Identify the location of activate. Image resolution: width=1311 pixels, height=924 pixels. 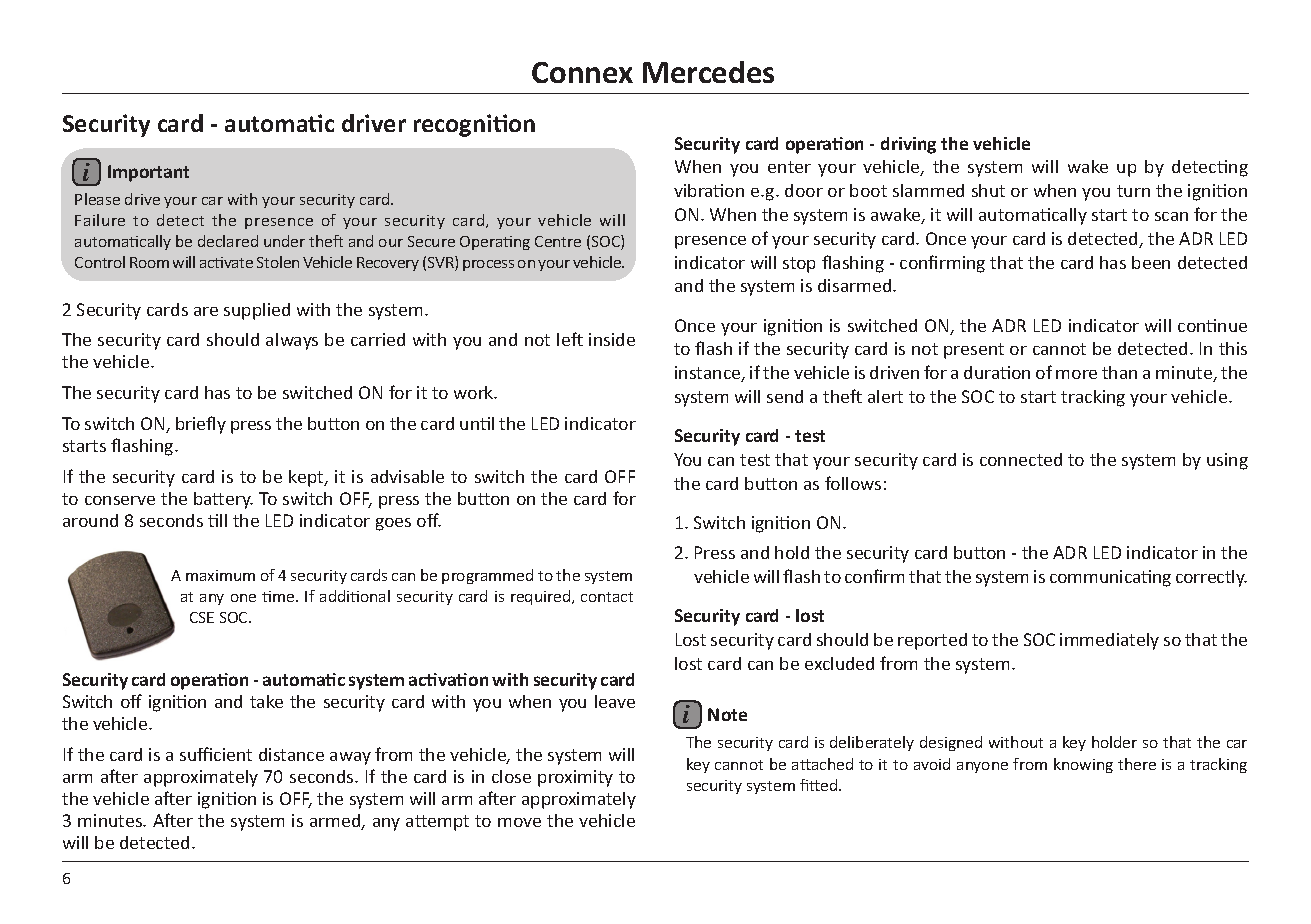
(226, 262).
